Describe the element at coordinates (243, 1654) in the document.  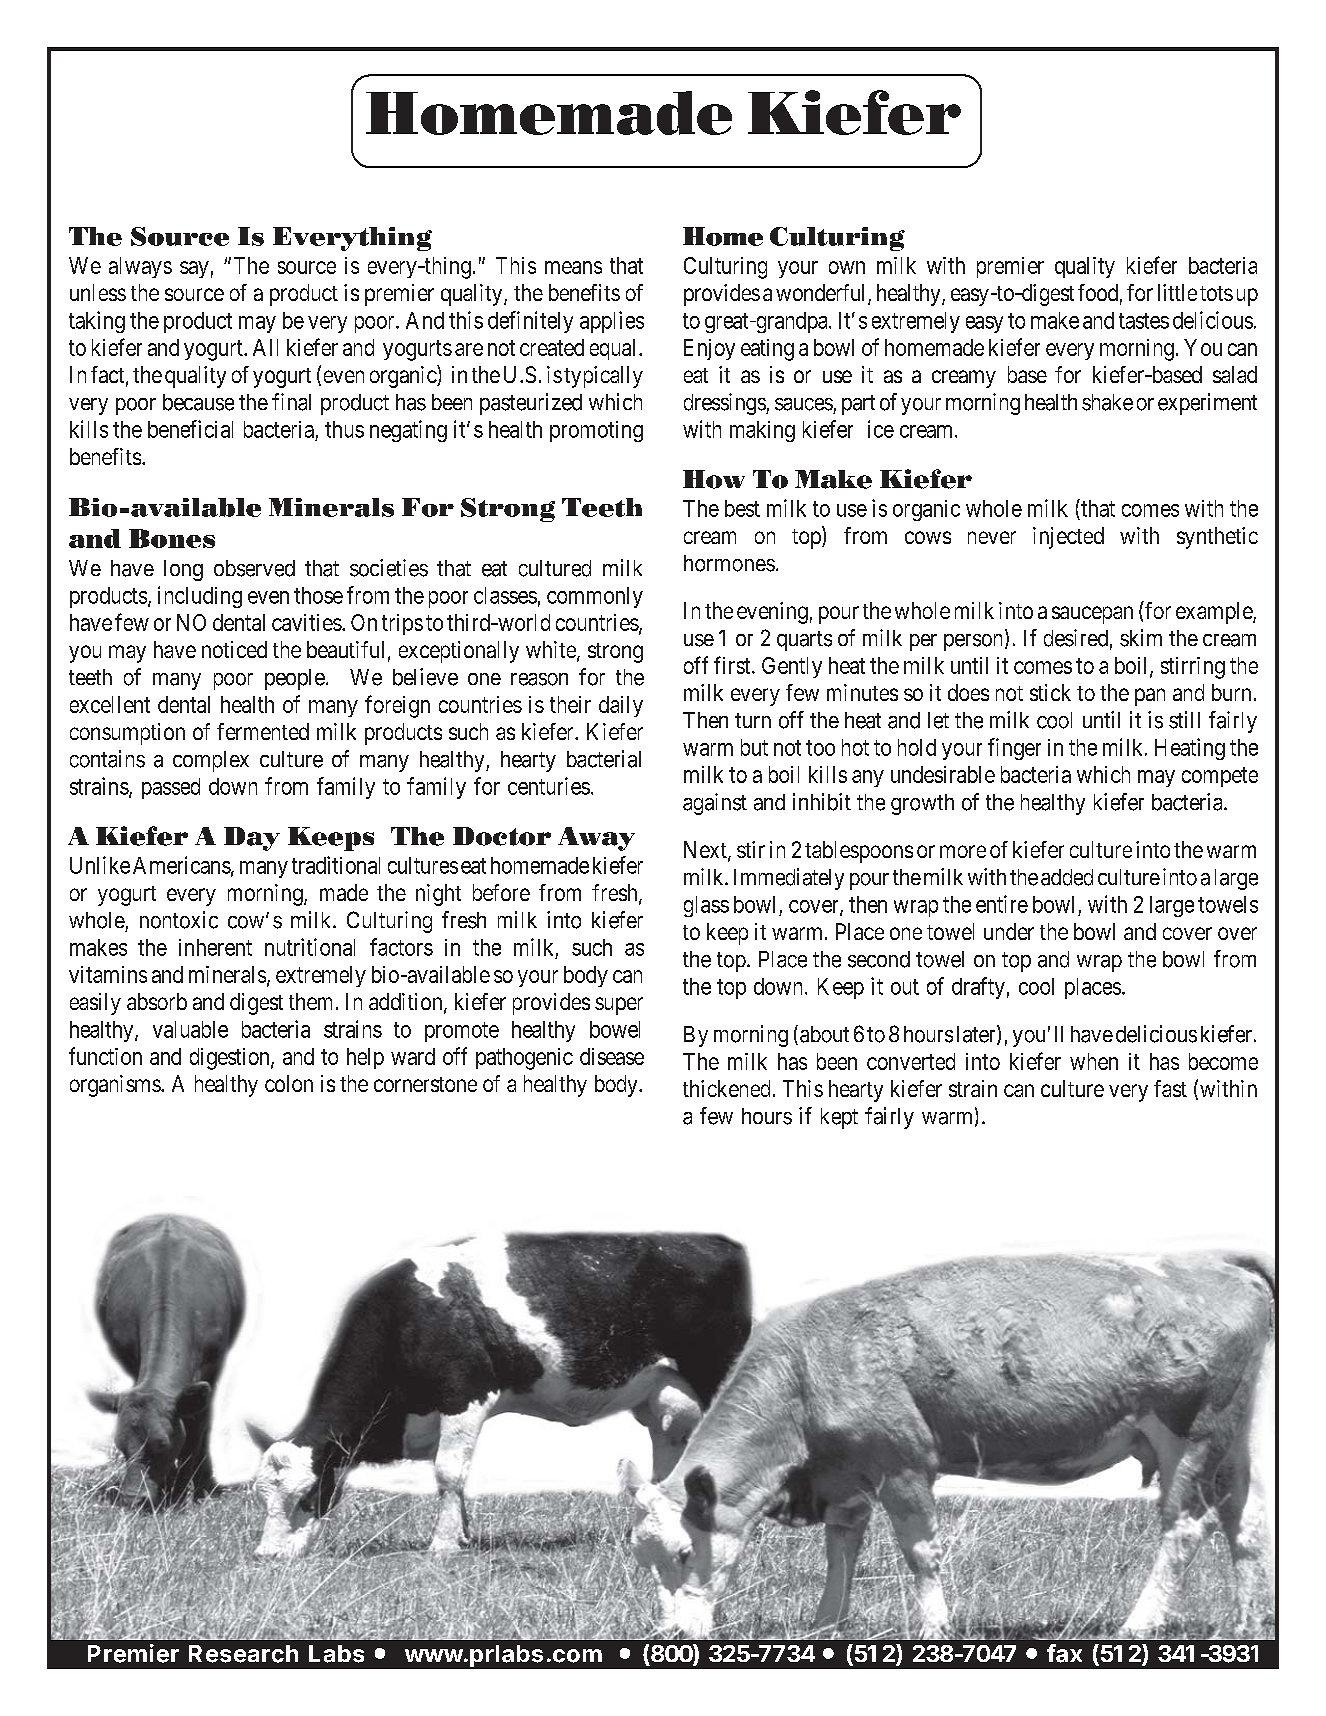
I see `Research` at that location.
